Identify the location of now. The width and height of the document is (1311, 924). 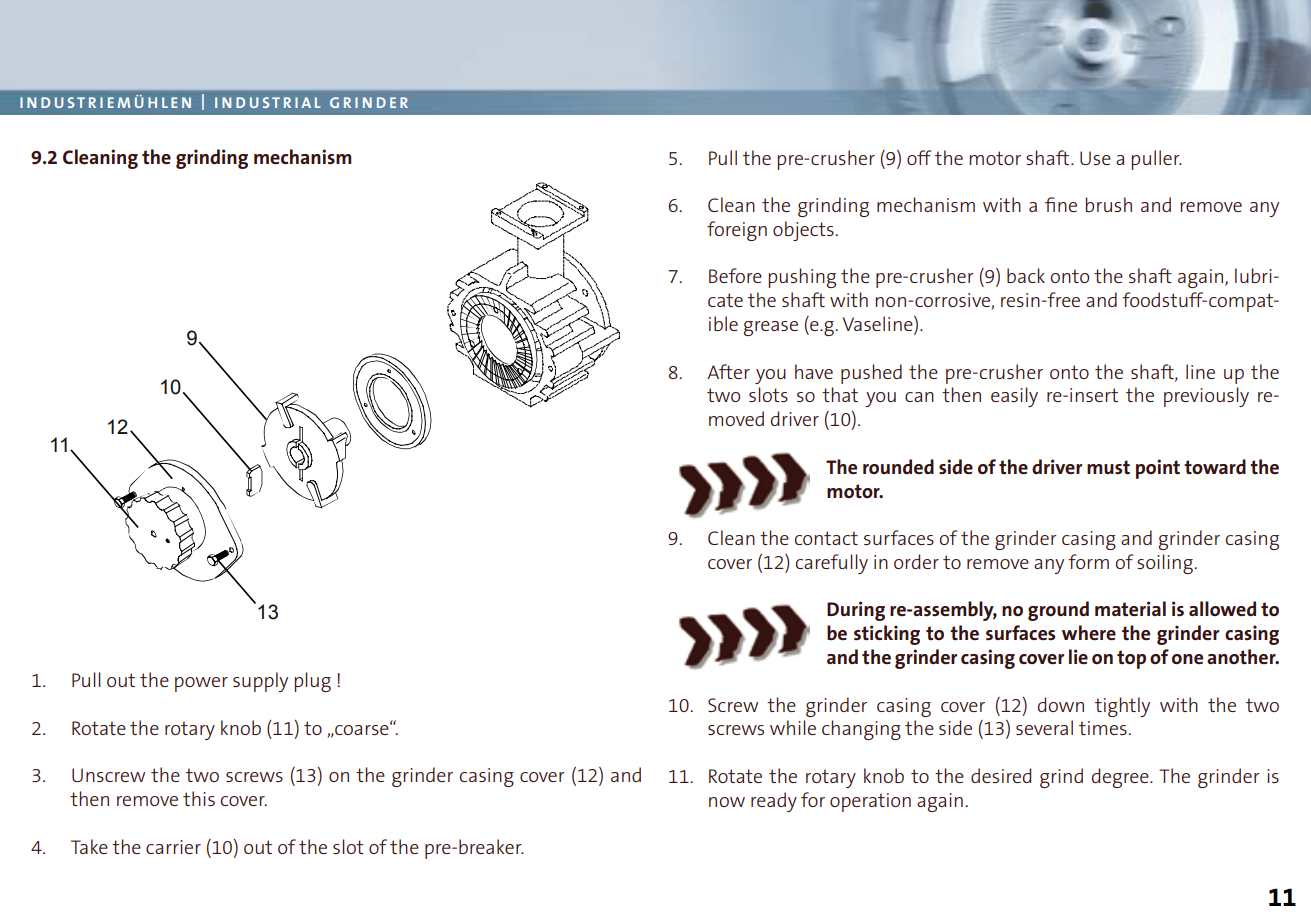
(727, 802).
